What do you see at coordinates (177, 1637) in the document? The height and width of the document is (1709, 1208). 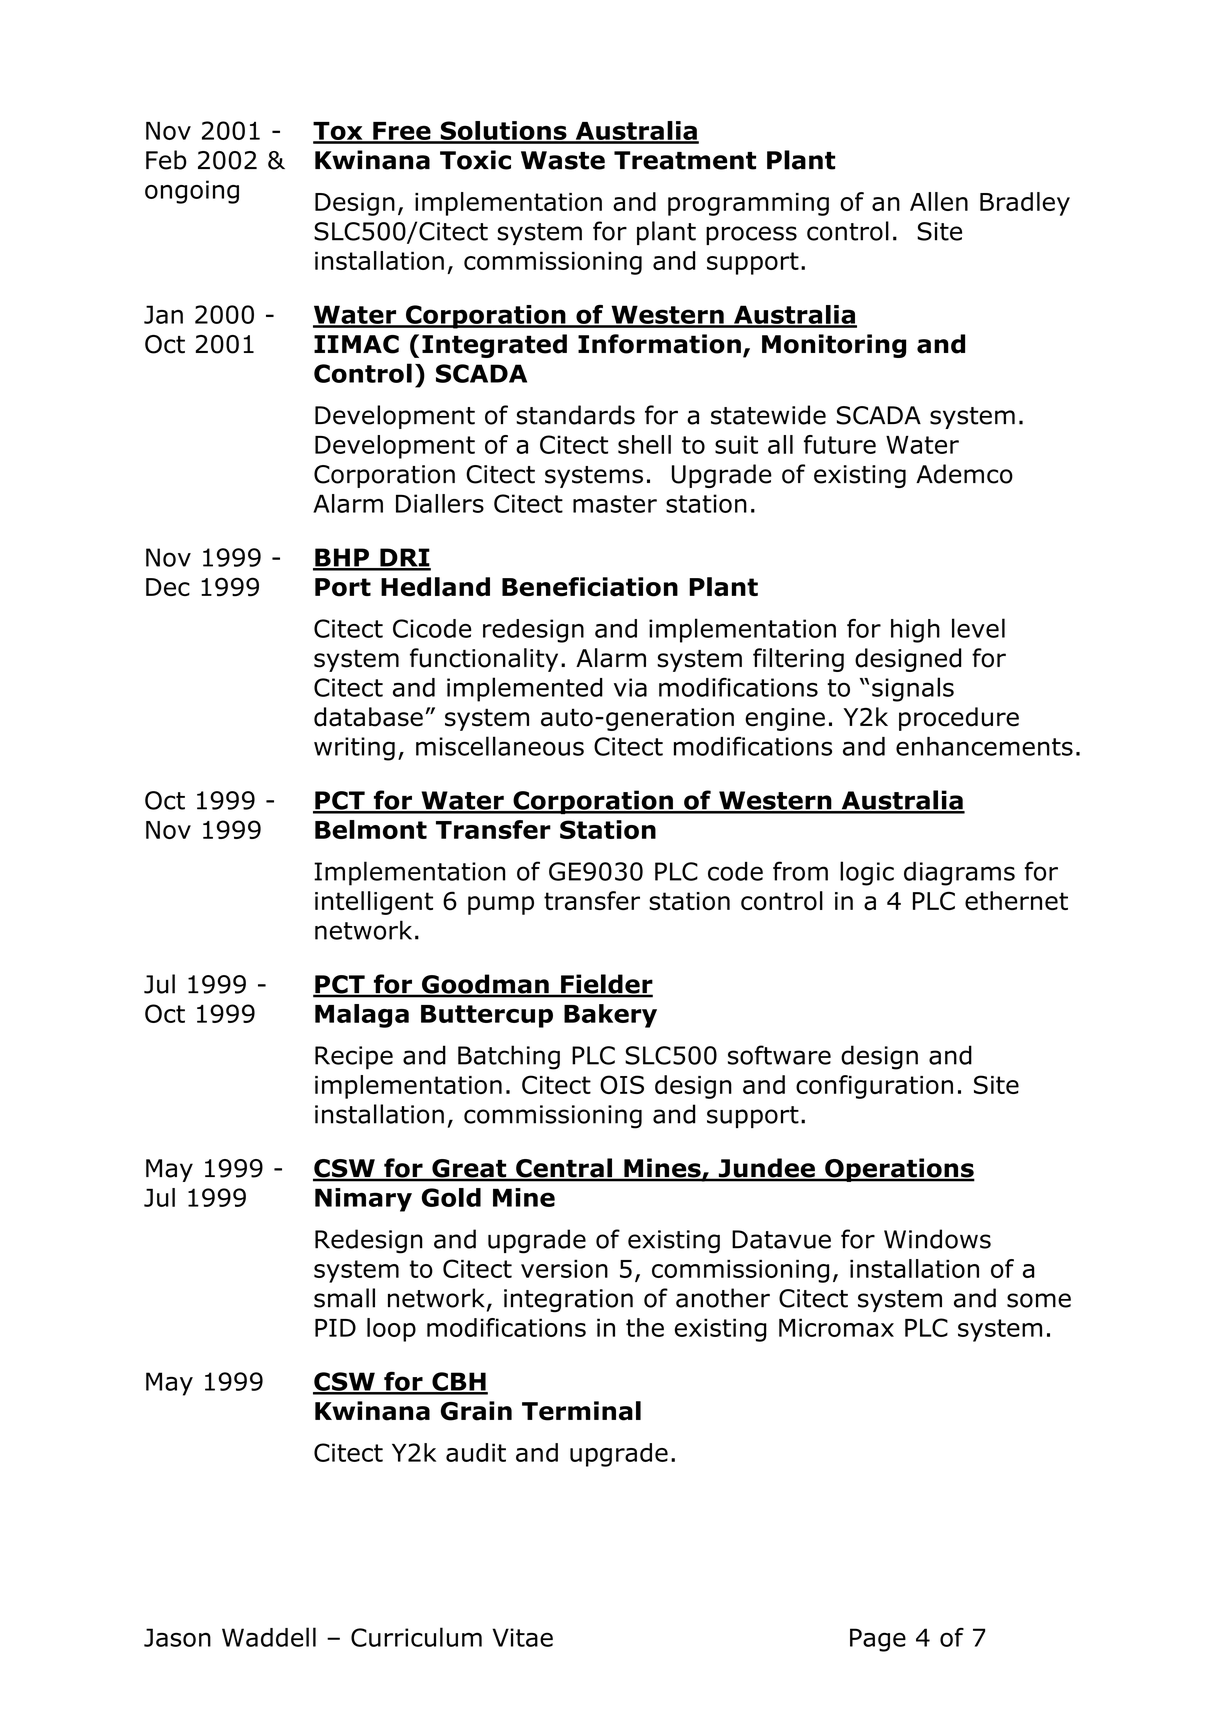 I see `Jason` at bounding box center [177, 1637].
